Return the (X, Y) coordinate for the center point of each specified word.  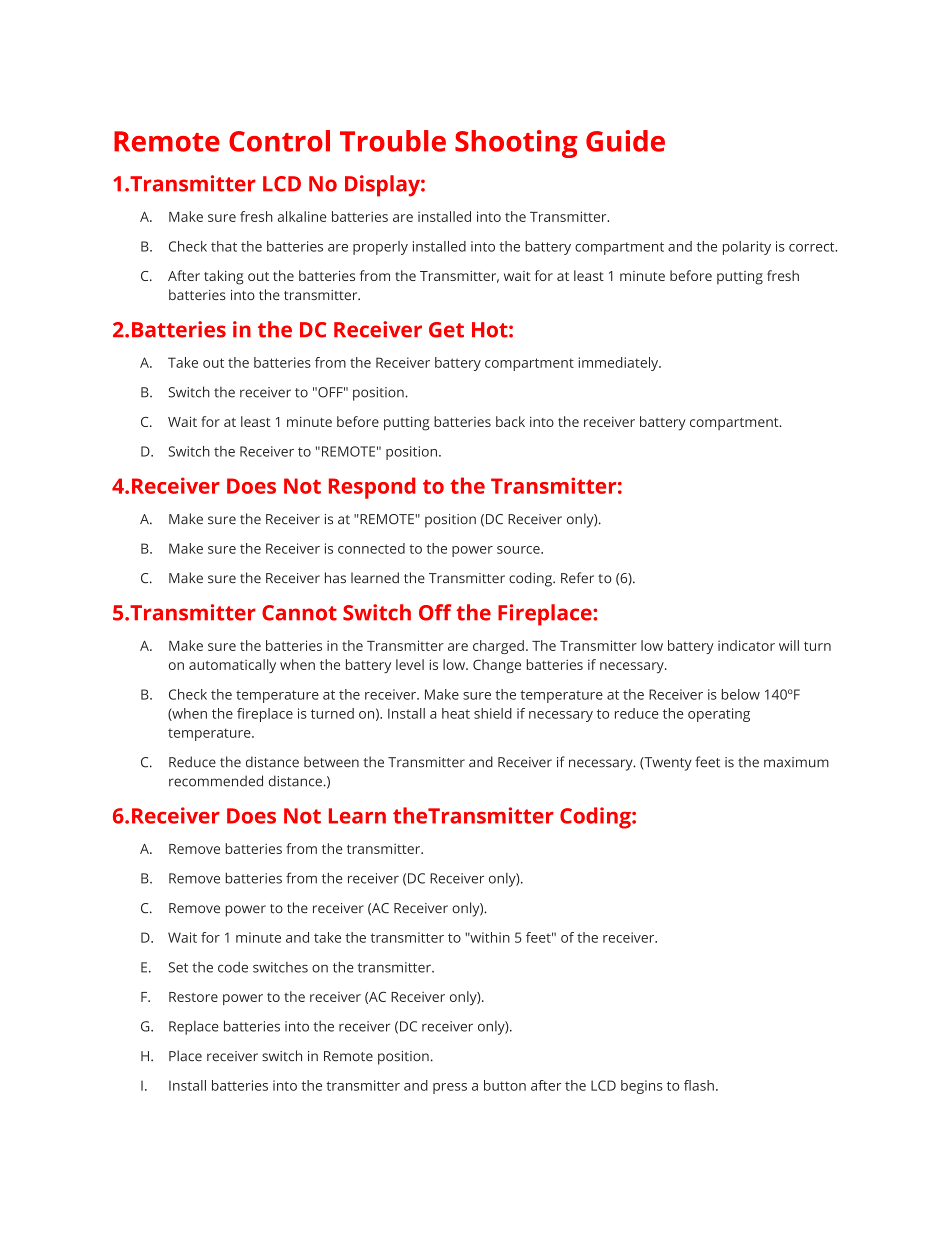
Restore (193, 997)
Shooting (516, 144)
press (450, 1088)
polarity (747, 248)
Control (279, 141)
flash (699, 1085)
